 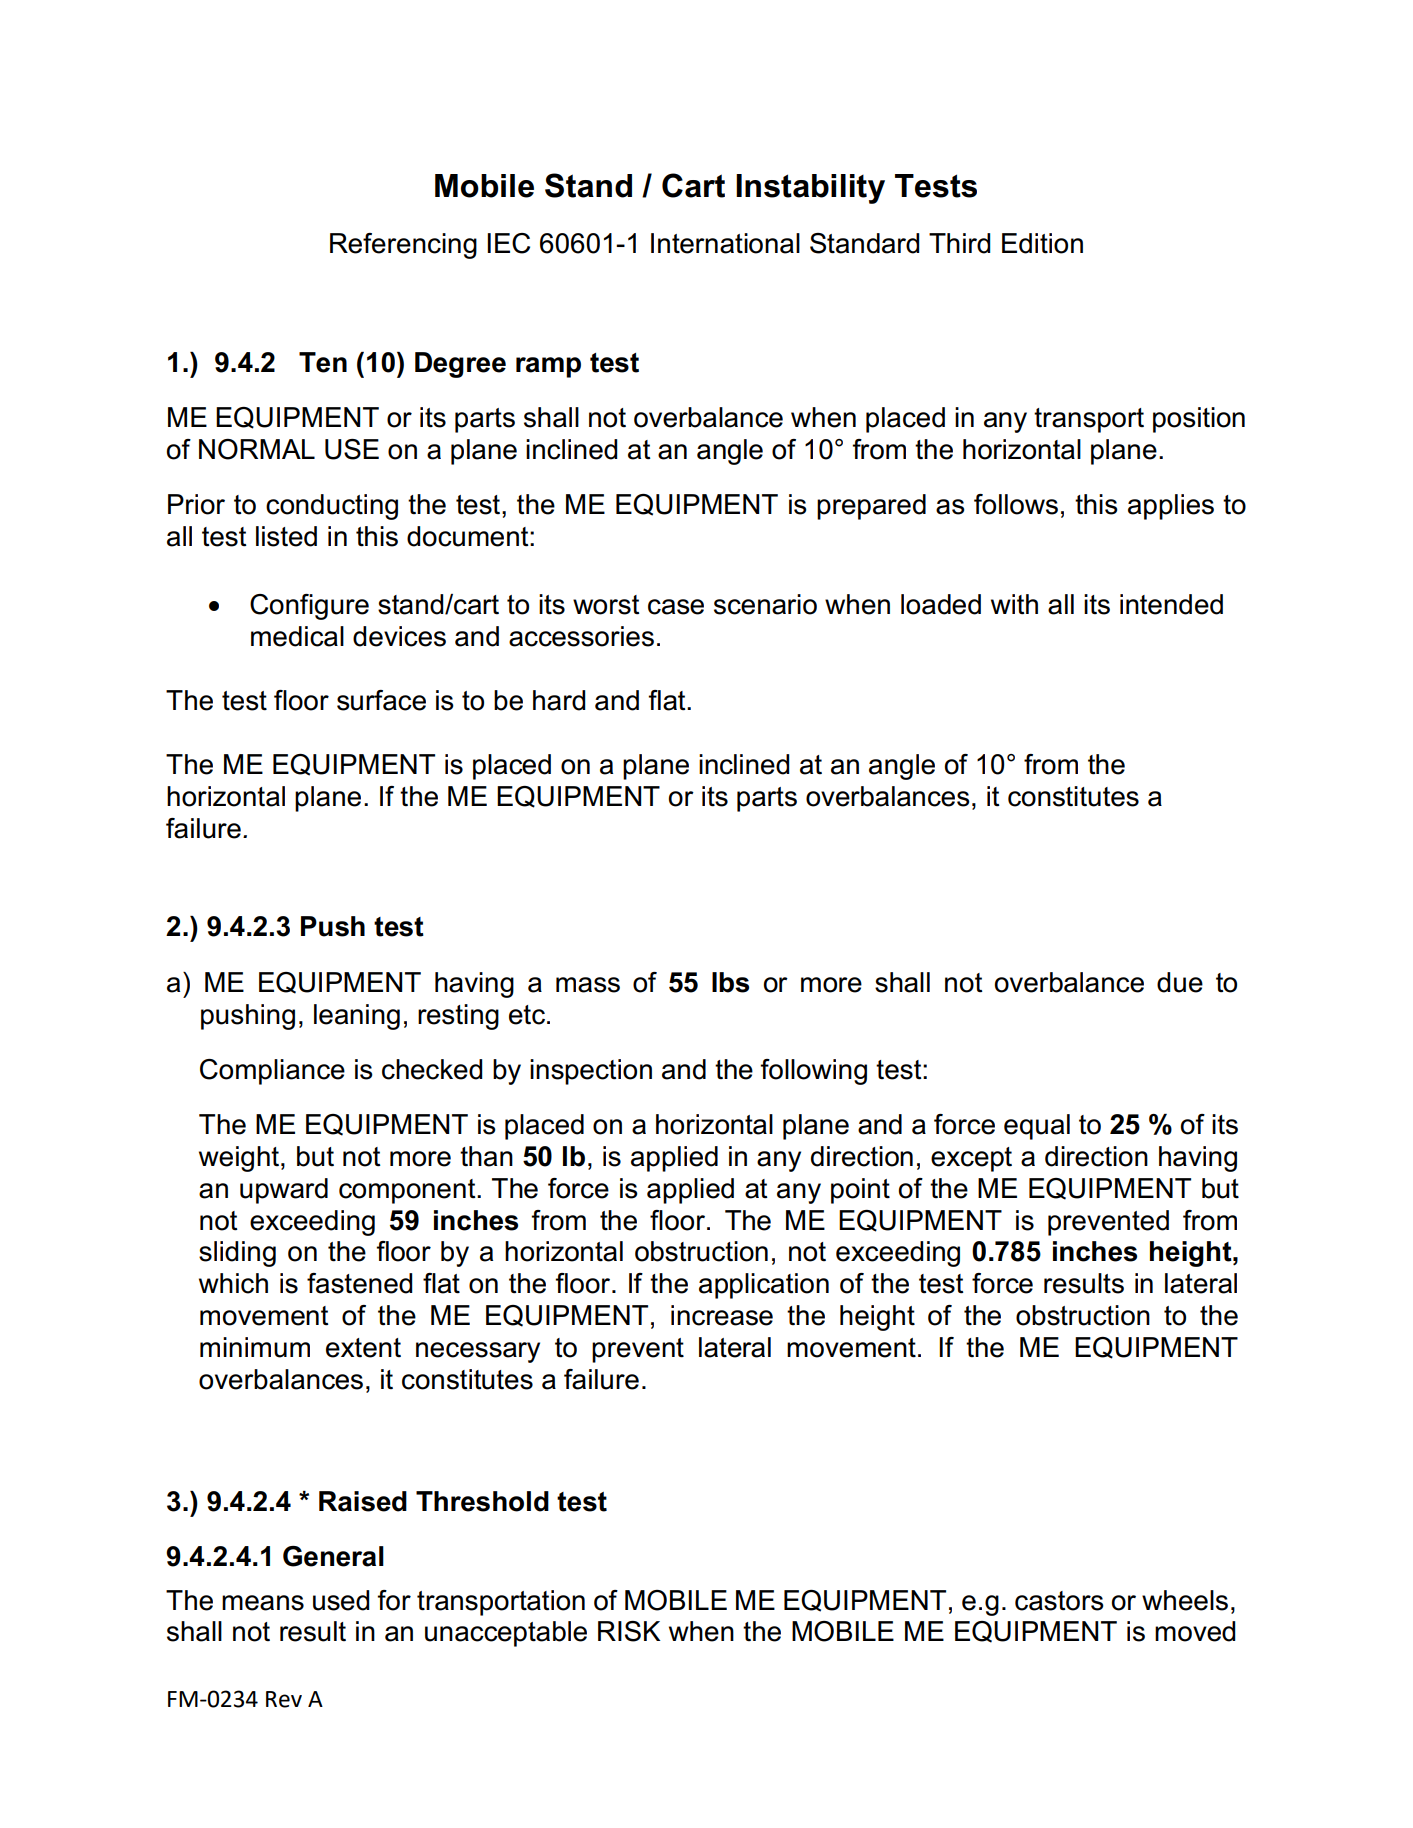 What do you see at coordinates (1059, 1601) in the image?
I see `castors` at bounding box center [1059, 1601].
